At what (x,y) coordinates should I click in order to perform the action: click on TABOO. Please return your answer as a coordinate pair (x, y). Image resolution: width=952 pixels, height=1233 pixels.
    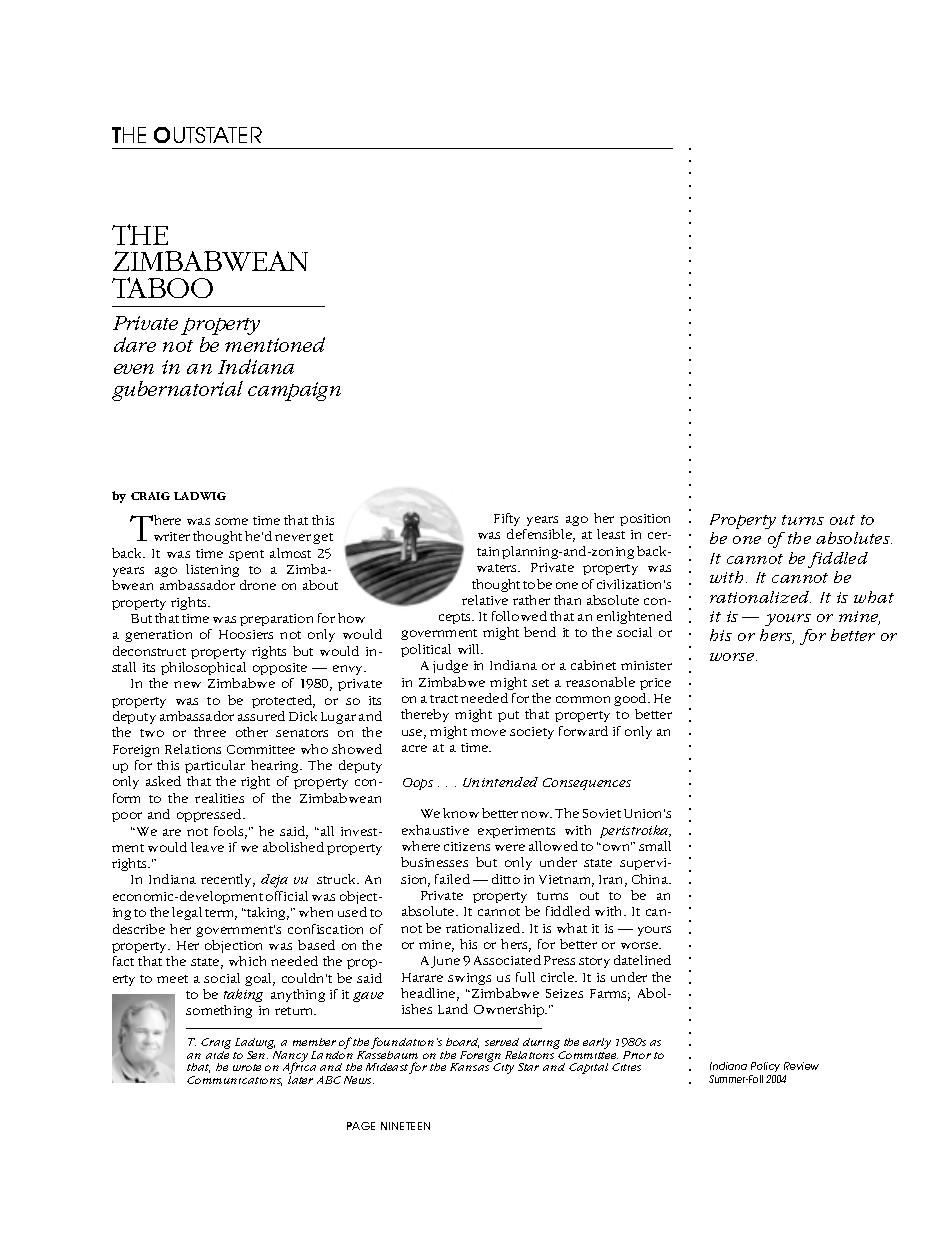
    Looking at the image, I should click on (162, 287).
